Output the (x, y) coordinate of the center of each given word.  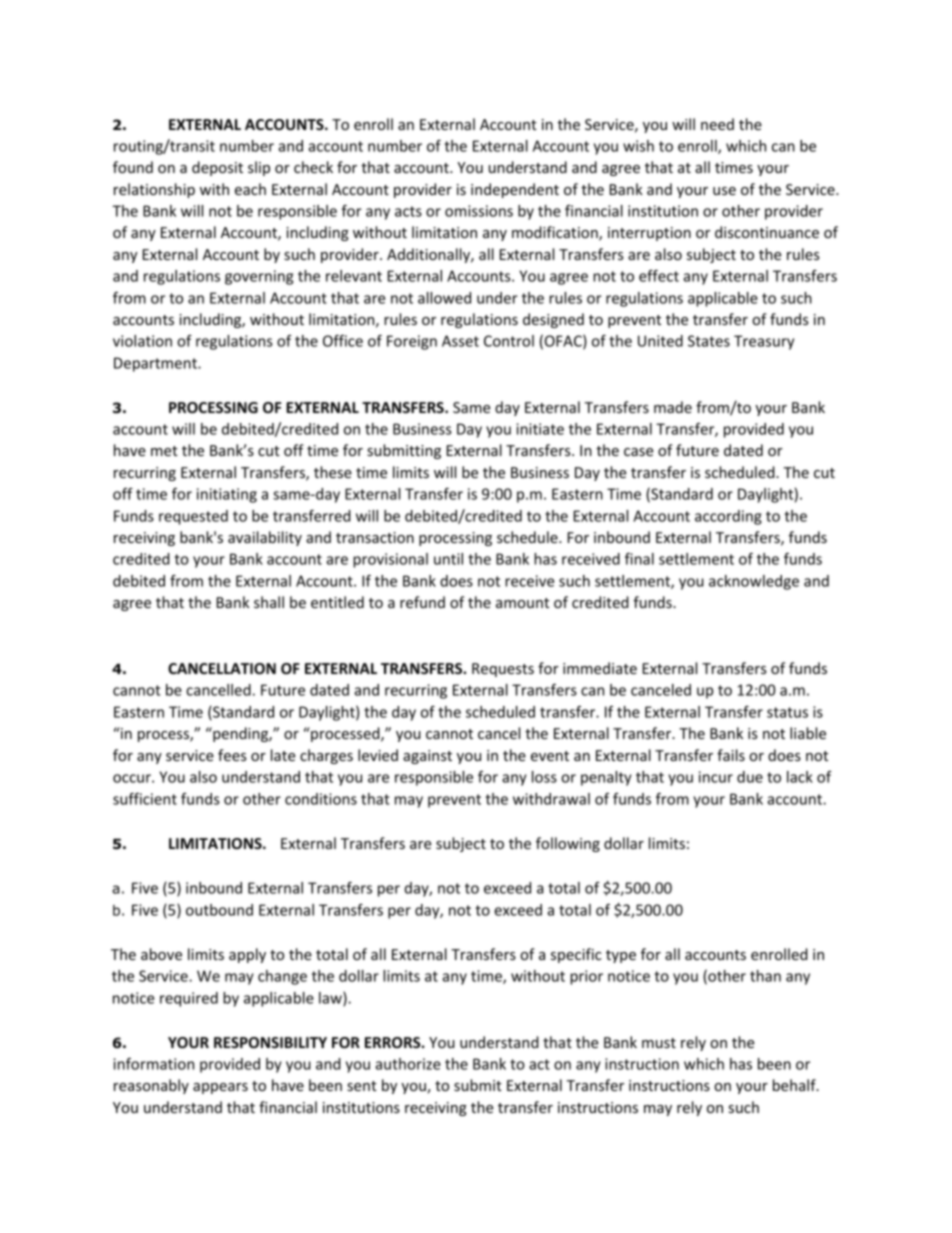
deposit (217, 168)
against (427, 757)
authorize (408, 1064)
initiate (540, 429)
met (164, 451)
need (717, 124)
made (673, 407)
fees (232, 755)
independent (515, 190)
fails (731, 755)
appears (220, 1088)
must (659, 1043)
